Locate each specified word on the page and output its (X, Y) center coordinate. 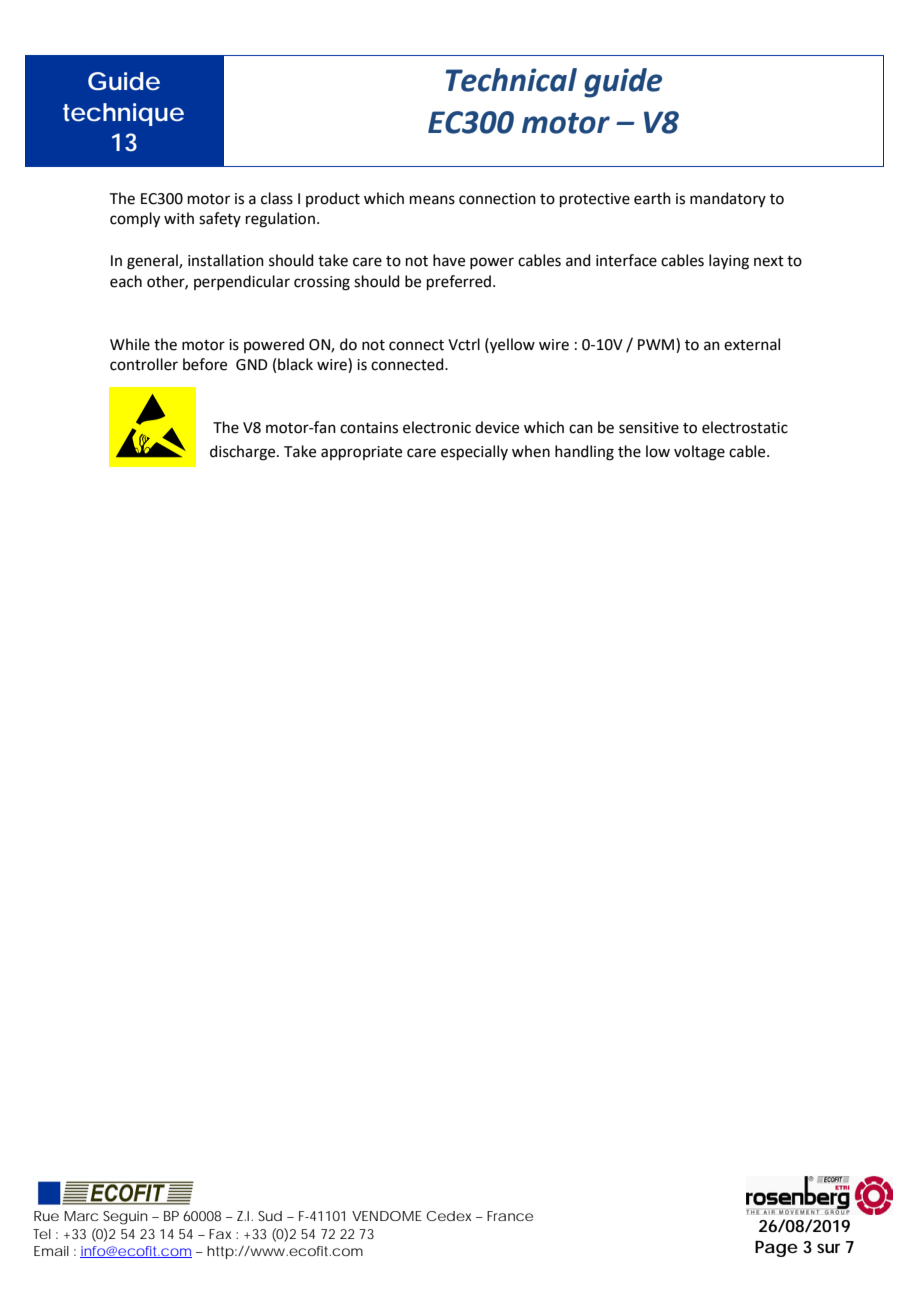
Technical (511, 80)
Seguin (125, 1218)
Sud (270, 1216)
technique (123, 114)
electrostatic (745, 427)
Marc (81, 1216)
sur (828, 1248)
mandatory (728, 199)
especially (474, 452)
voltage (699, 453)
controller (144, 364)
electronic (437, 427)
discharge (244, 453)
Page (776, 1249)
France (510, 1216)
